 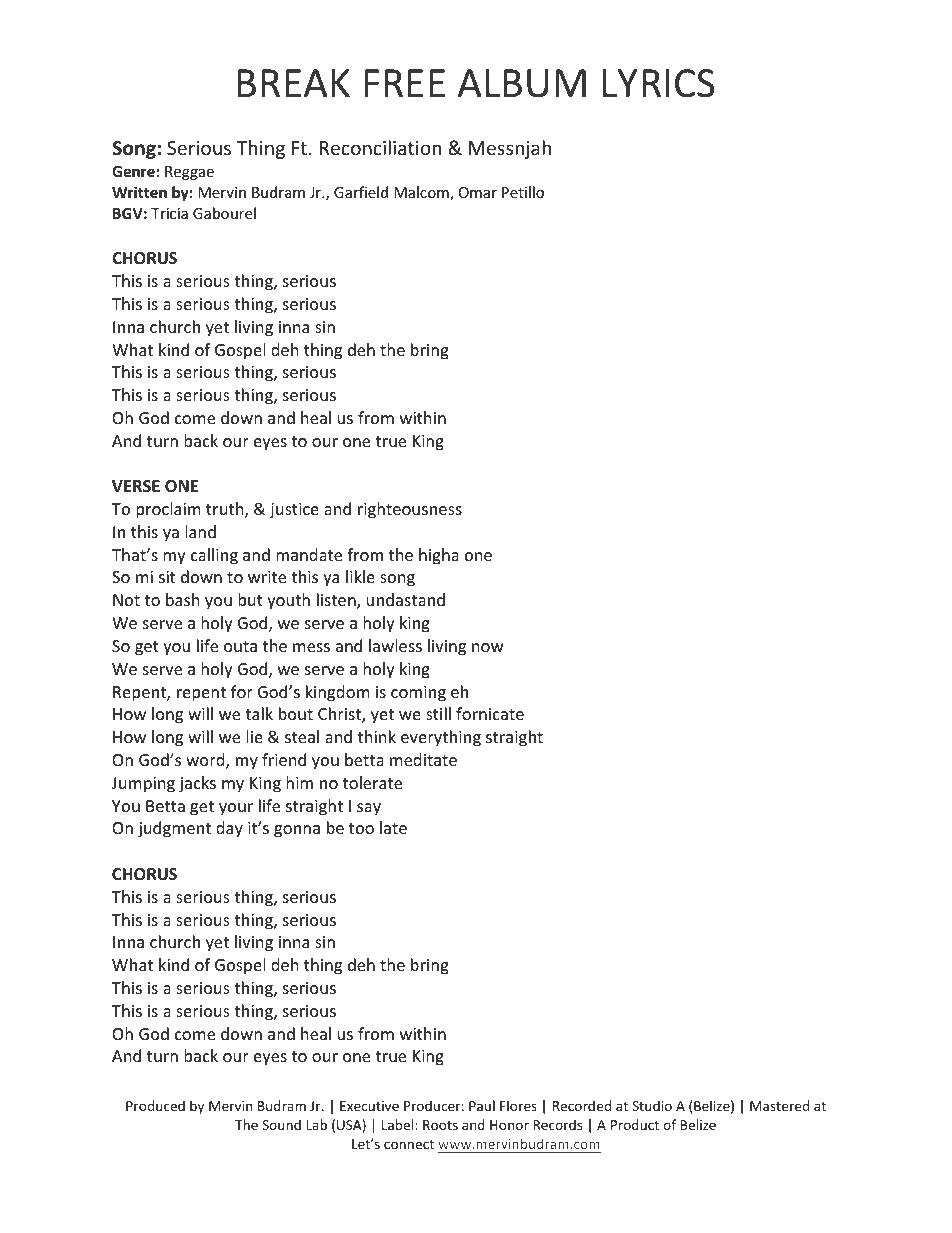 I want to click on LYRICS, so click(x=658, y=83).
